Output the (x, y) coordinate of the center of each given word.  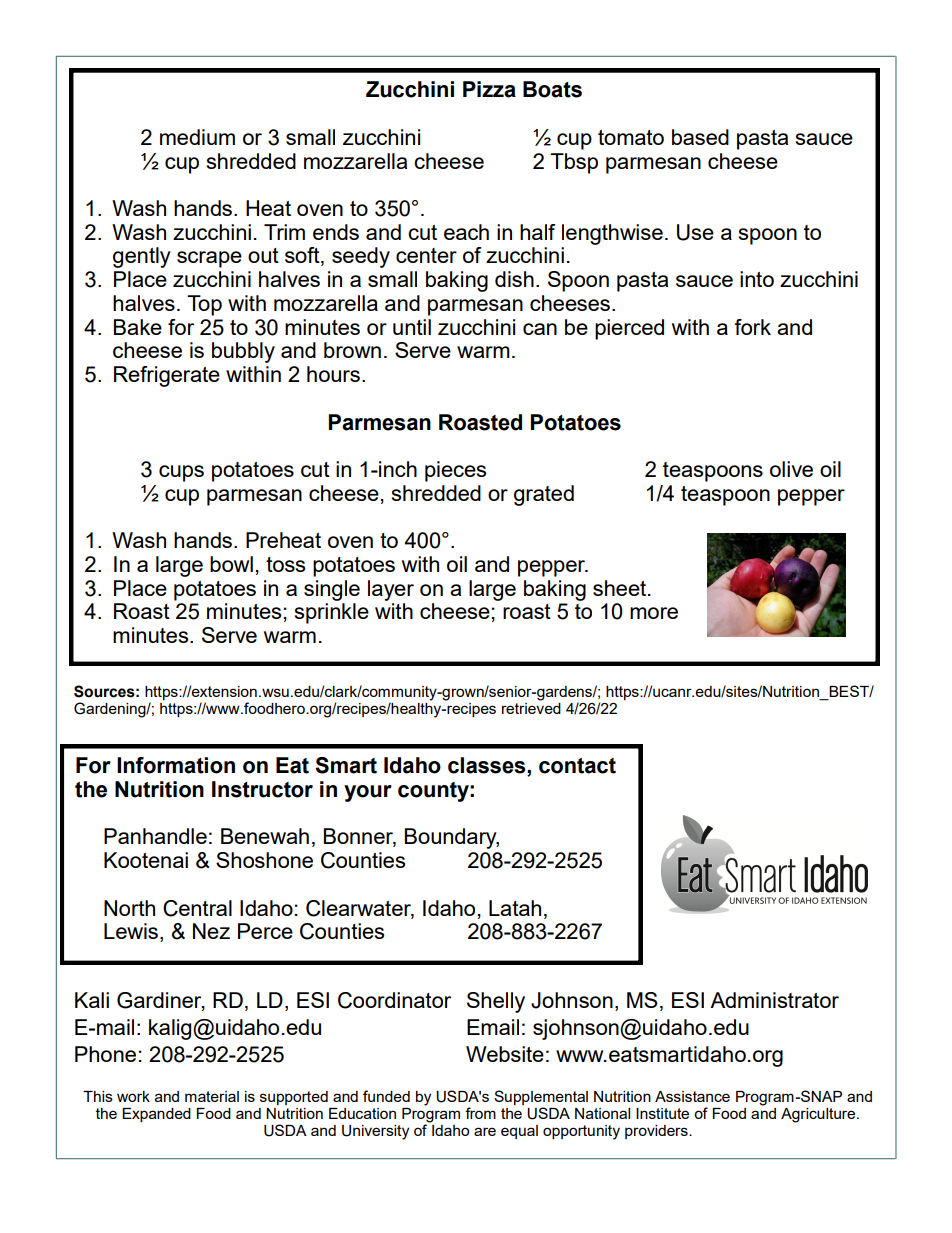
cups (181, 473)
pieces (455, 471)
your (368, 793)
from (480, 1113)
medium (197, 137)
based (700, 137)
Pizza (489, 89)
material (212, 1096)
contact (577, 766)
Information (176, 765)
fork (752, 327)
